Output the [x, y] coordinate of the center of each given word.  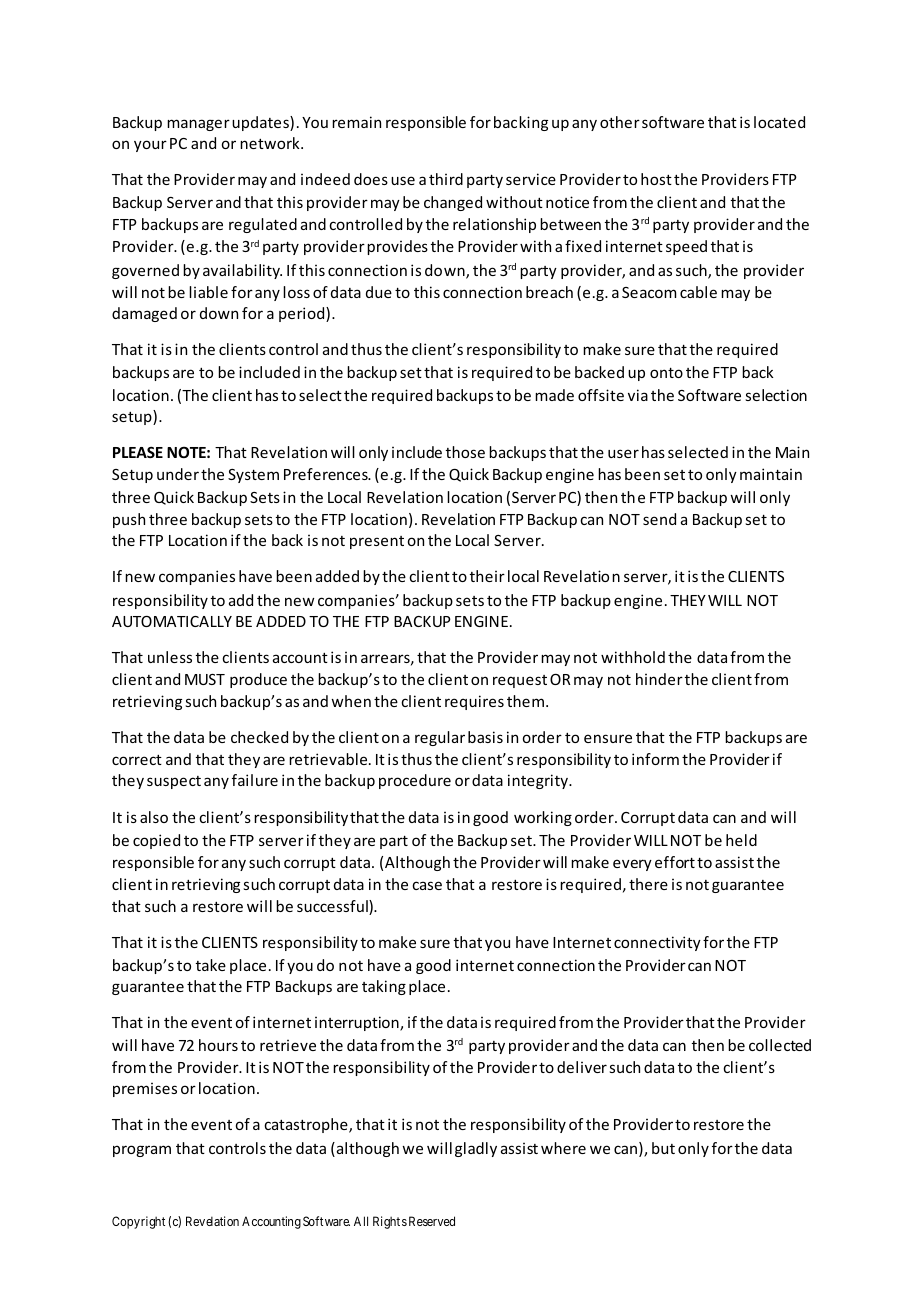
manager [198, 125]
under [178, 474]
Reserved [432, 1221]
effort [675, 862]
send [659, 519]
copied [156, 841]
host [656, 179]
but [663, 1148]
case [427, 885]
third [446, 179]
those [465, 452]
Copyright [138, 1222]
